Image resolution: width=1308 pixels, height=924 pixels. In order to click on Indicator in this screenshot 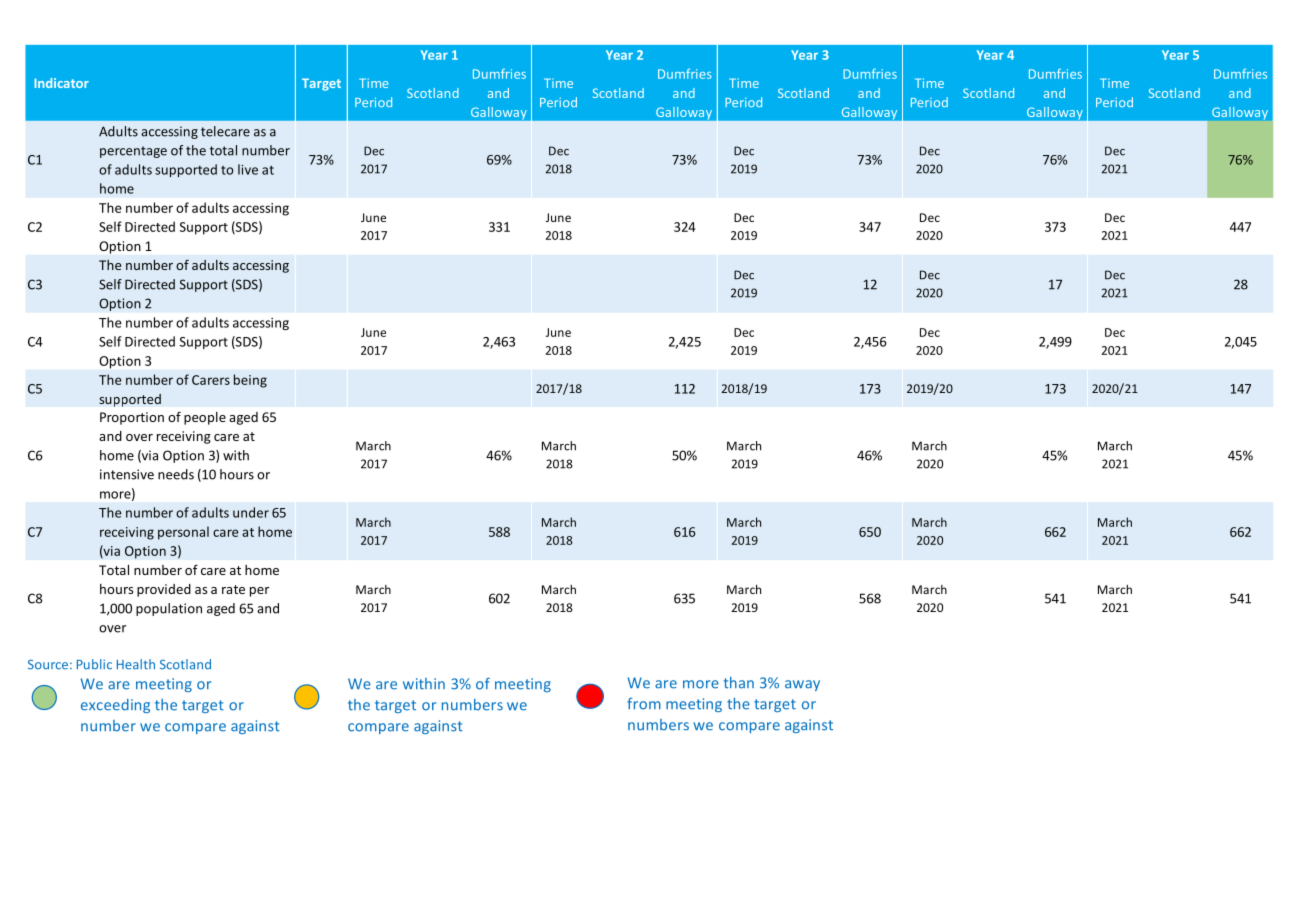, I will do `click(61, 83)`.
